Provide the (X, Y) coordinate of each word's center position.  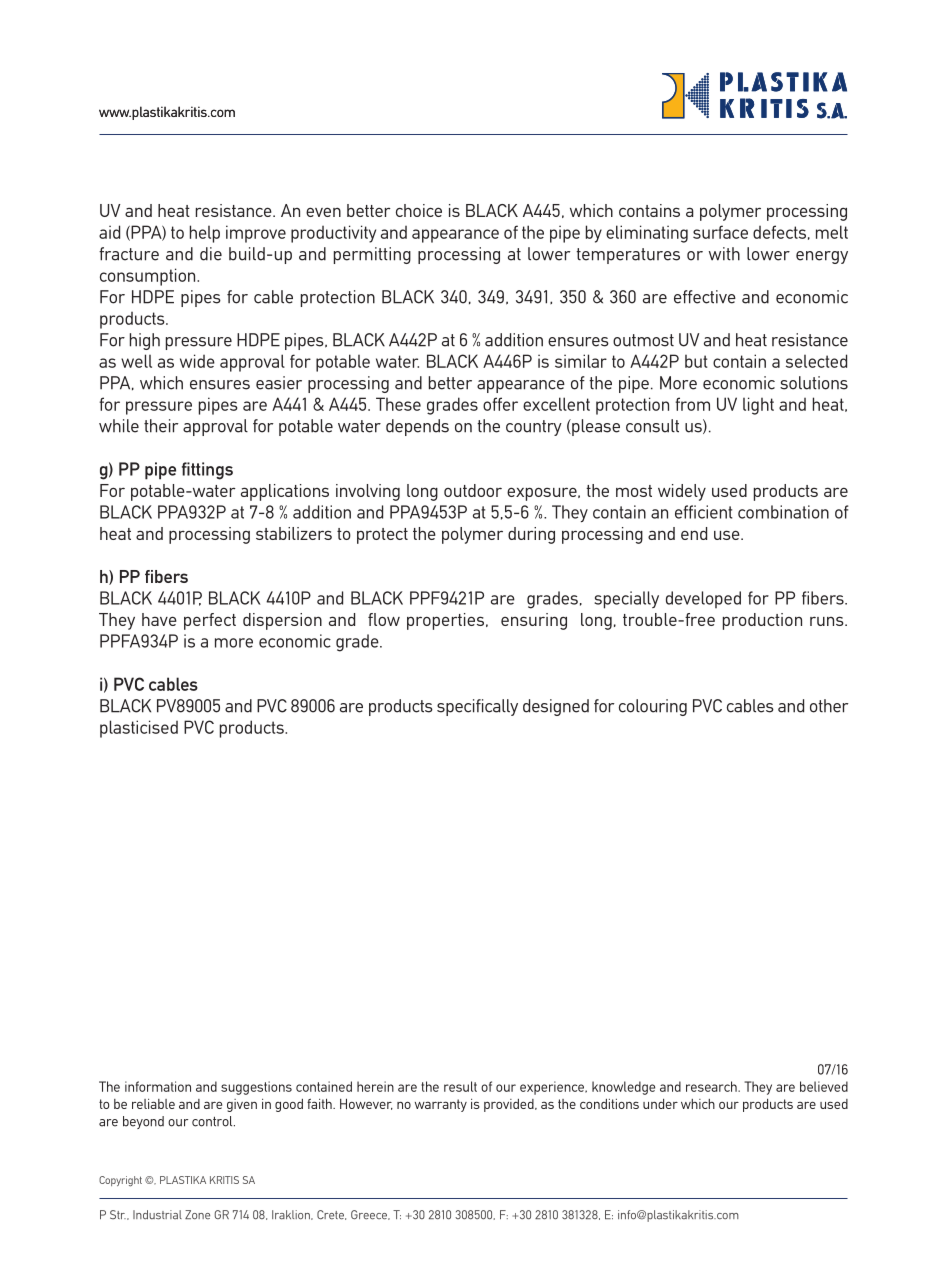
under (660, 1104)
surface (720, 232)
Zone (197, 1215)
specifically (477, 707)
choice (419, 210)
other (829, 706)
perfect (210, 621)
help (205, 234)
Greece (370, 1215)
